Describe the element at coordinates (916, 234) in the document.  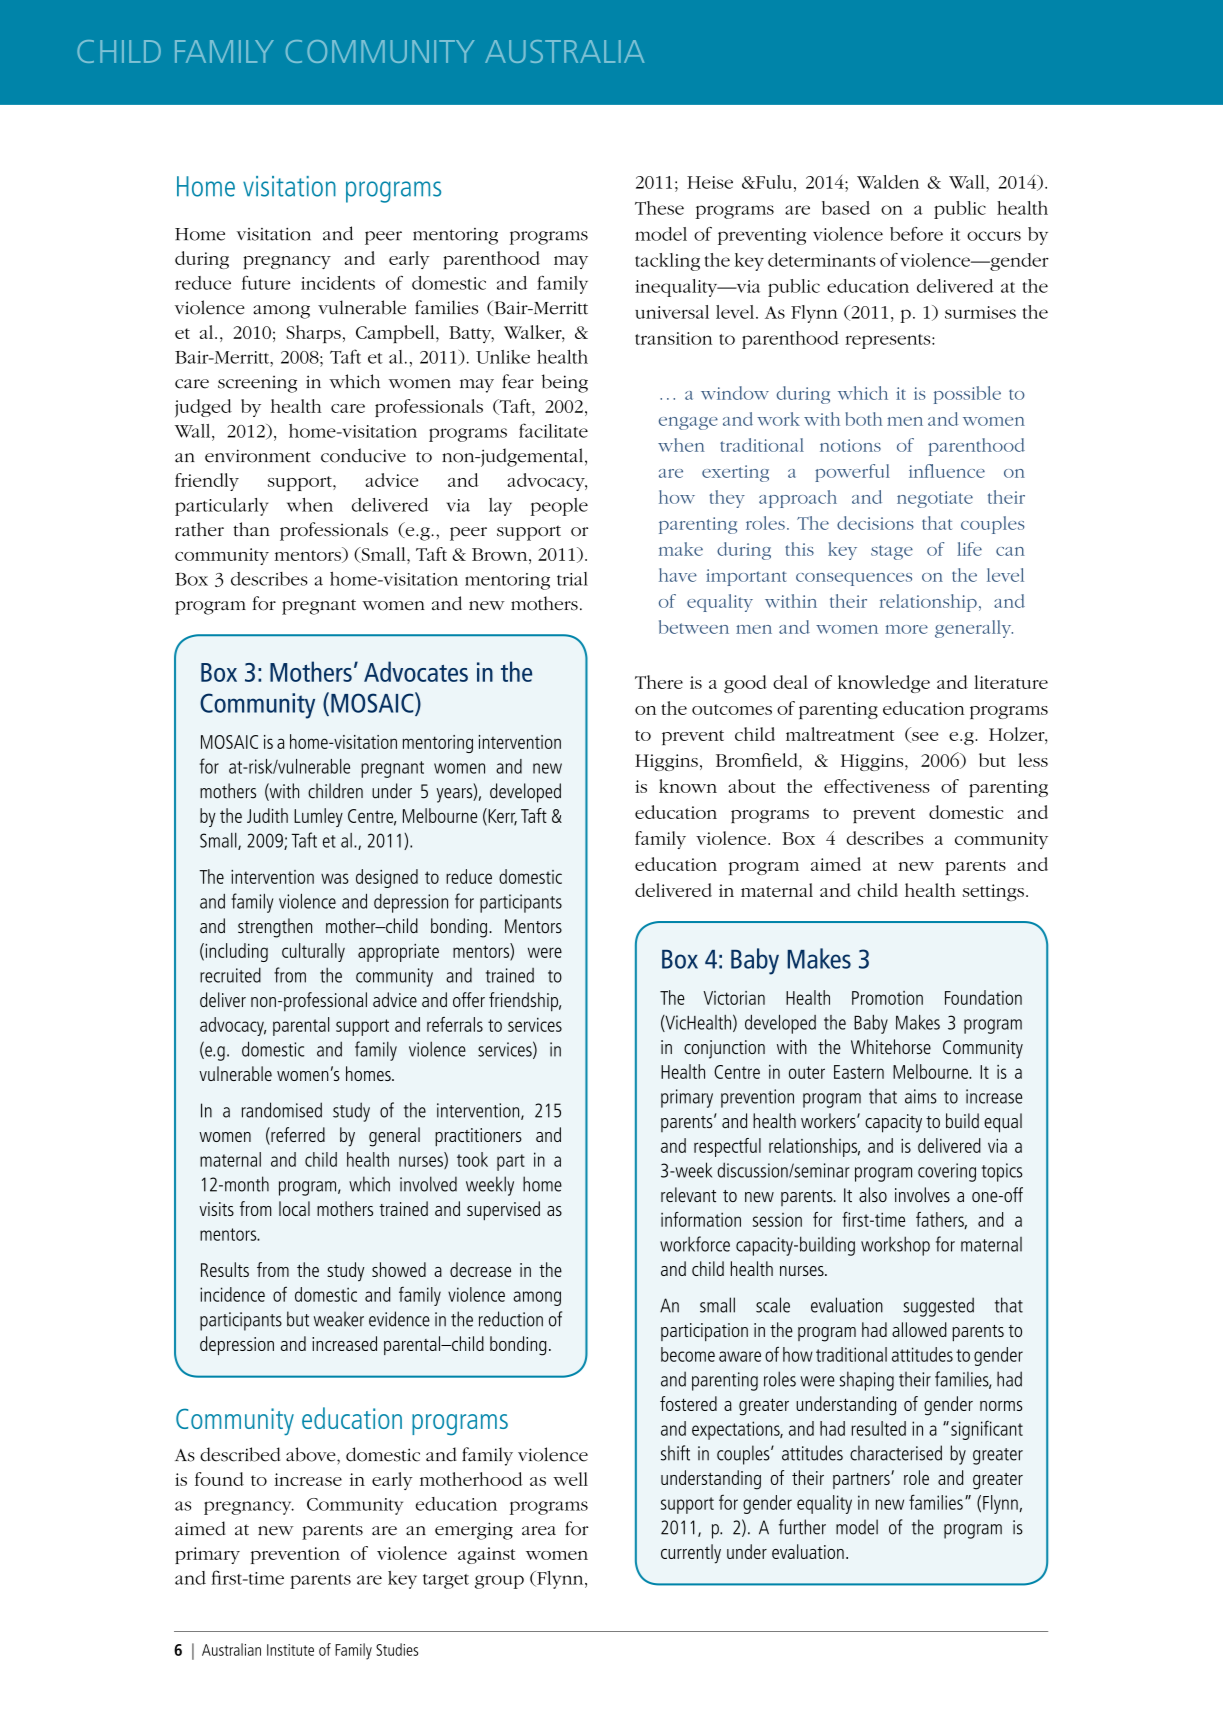
I see `before` at that location.
